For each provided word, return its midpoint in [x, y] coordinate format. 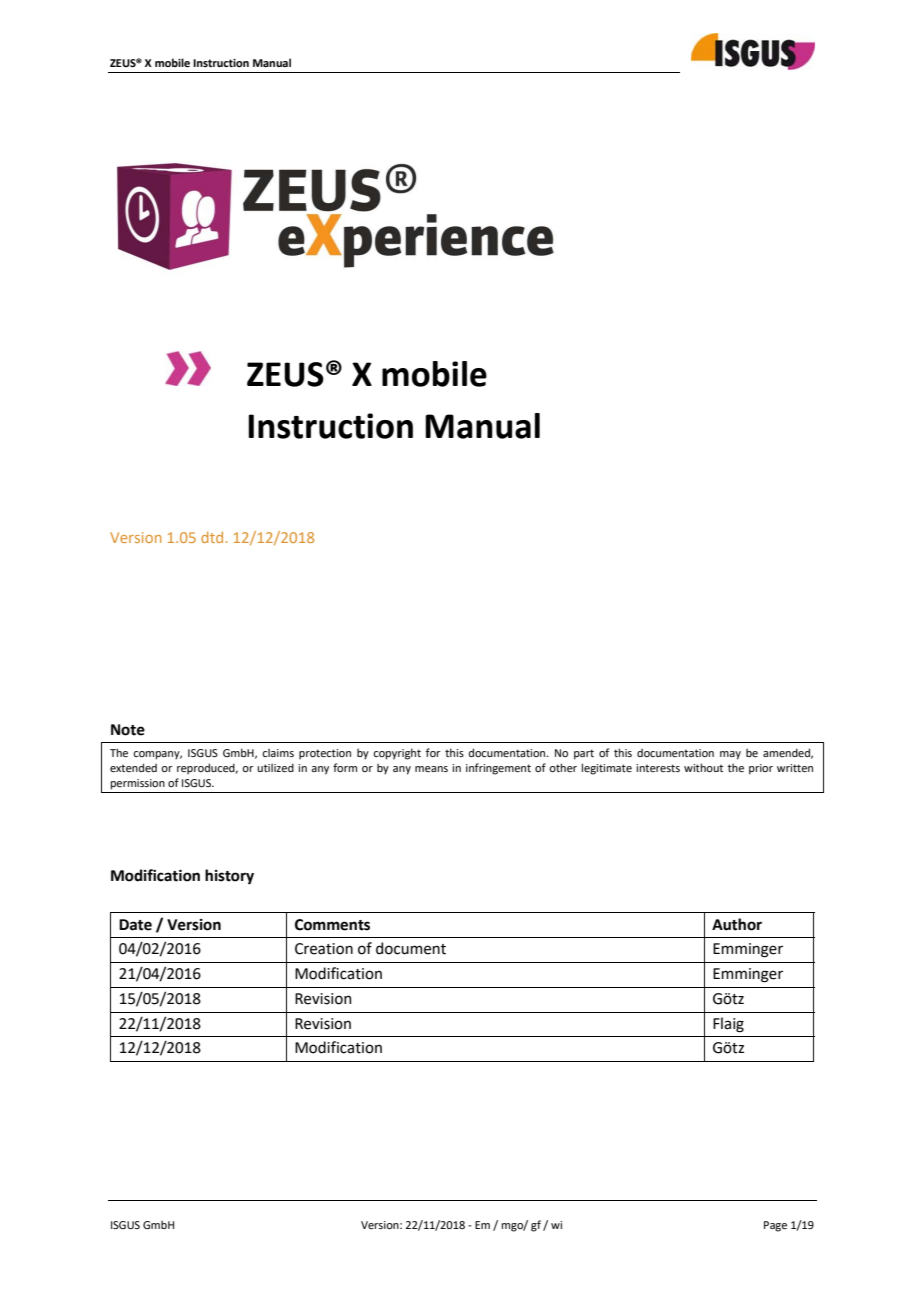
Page [775, 1226]
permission [137, 784]
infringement [498, 769]
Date [135, 925]
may [730, 755]
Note [128, 730]
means [431, 769]
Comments [332, 925]
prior [761, 769]
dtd [212, 537]
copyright [397, 754]
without [703, 767]
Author [737, 924]
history [229, 876]
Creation [324, 949]
